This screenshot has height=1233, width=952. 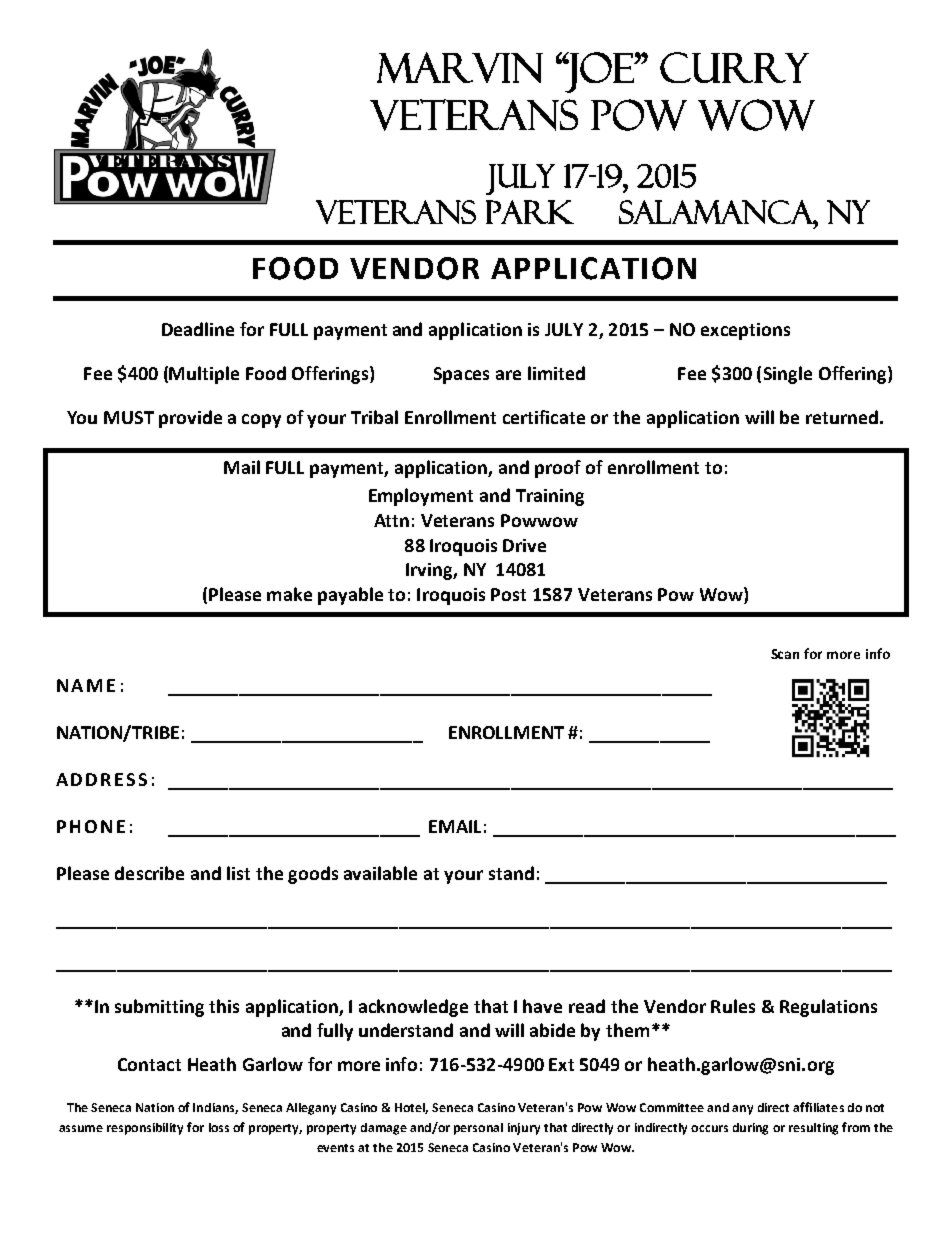 What do you see at coordinates (460, 67) in the screenshot?
I see `Marvin` at bounding box center [460, 67].
